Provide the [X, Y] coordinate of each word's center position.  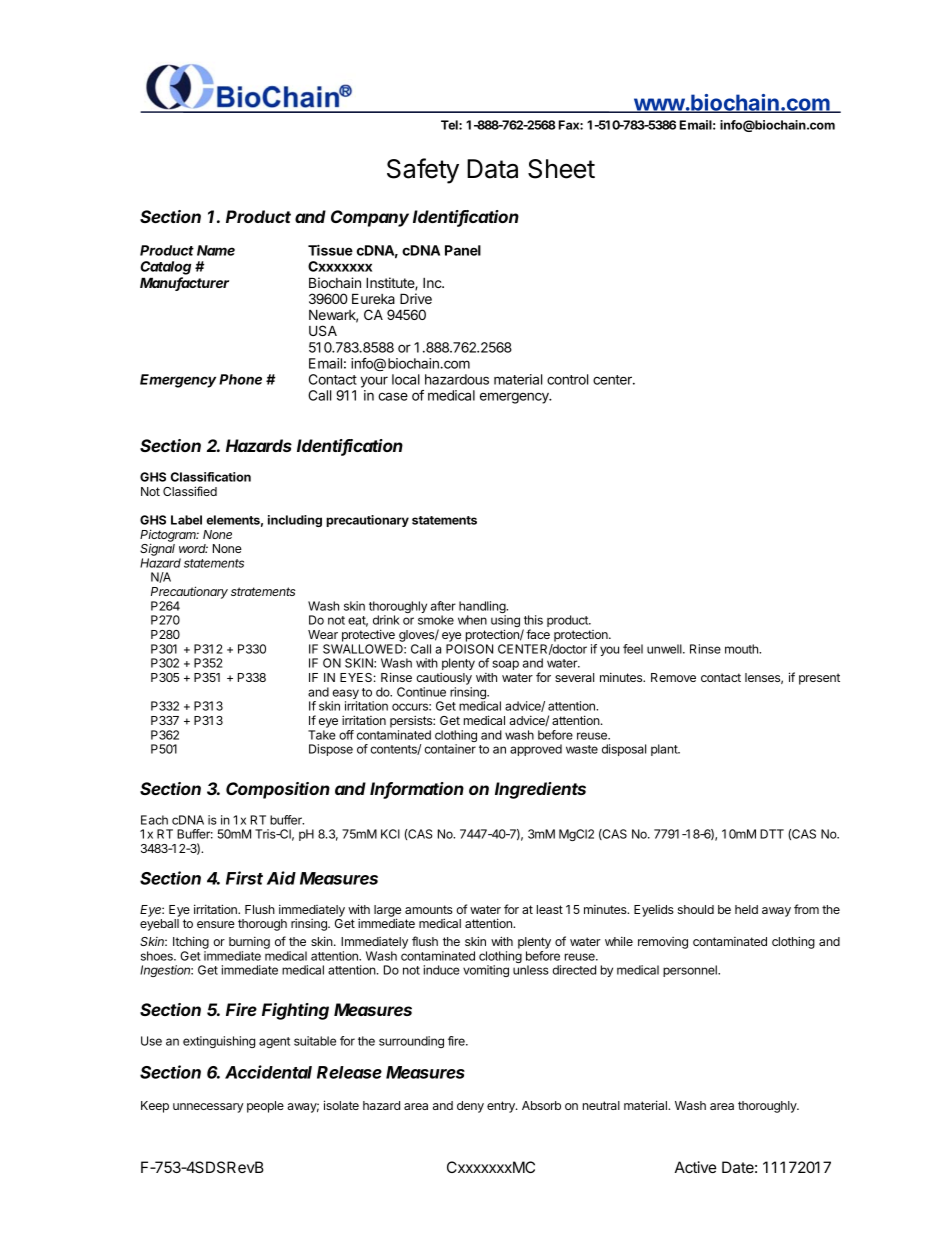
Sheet [561, 169]
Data [492, 169]
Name [216, 250]
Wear [323, 634]
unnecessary [208, 1108]
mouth [742, 649]
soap [505, 665]
